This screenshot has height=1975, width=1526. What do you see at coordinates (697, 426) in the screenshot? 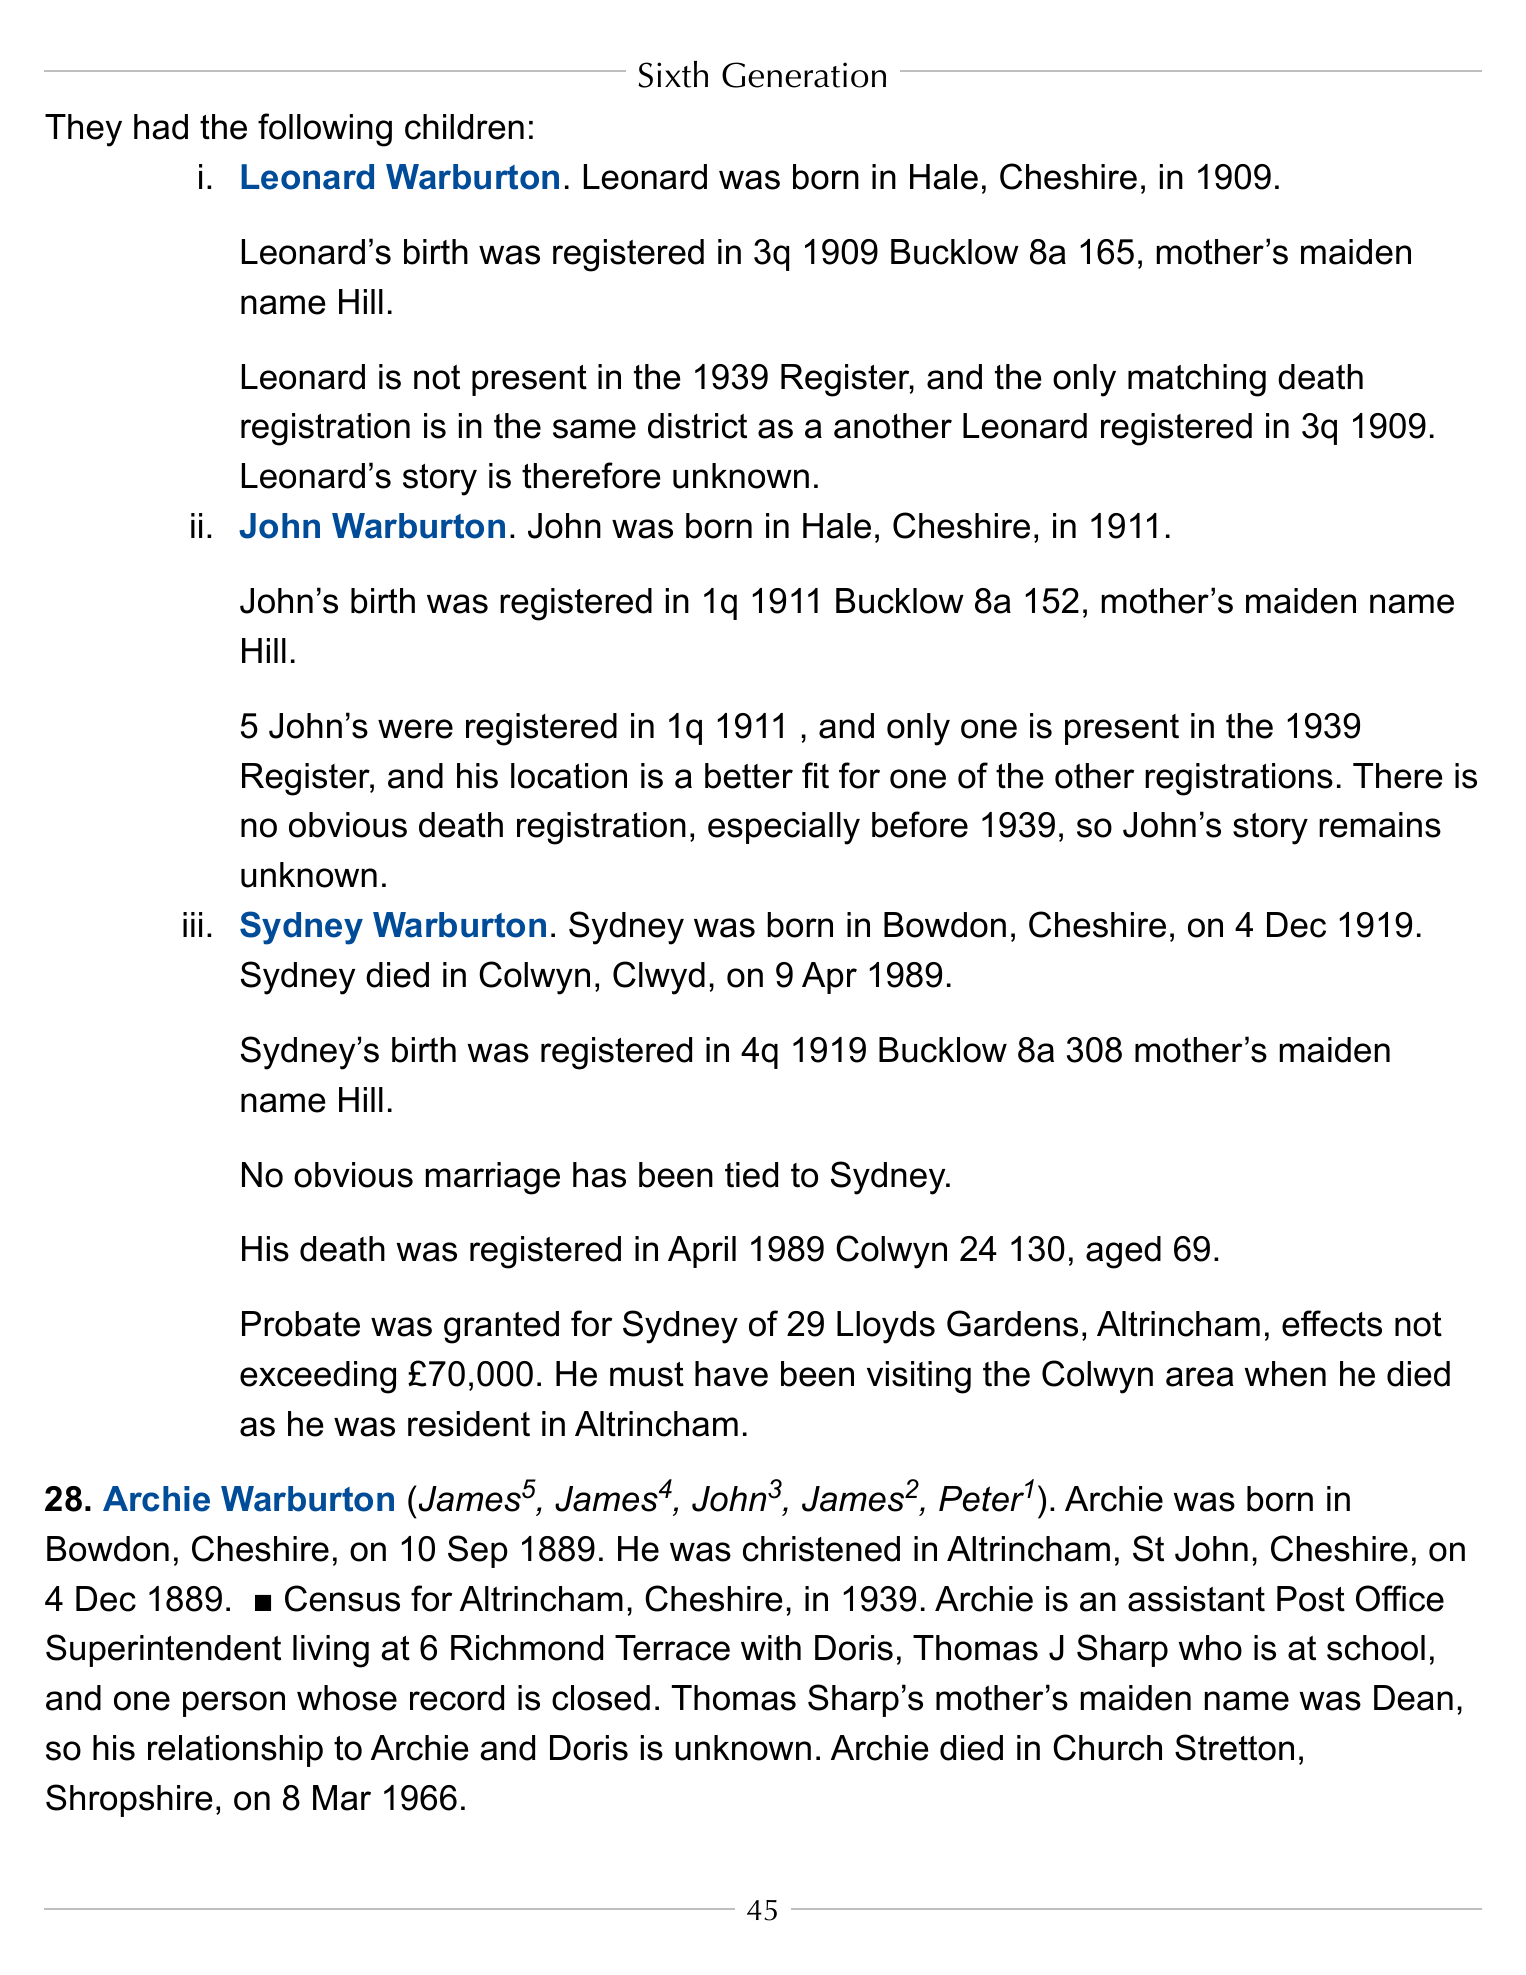
I see `district` at bounding box center [697, 426].
